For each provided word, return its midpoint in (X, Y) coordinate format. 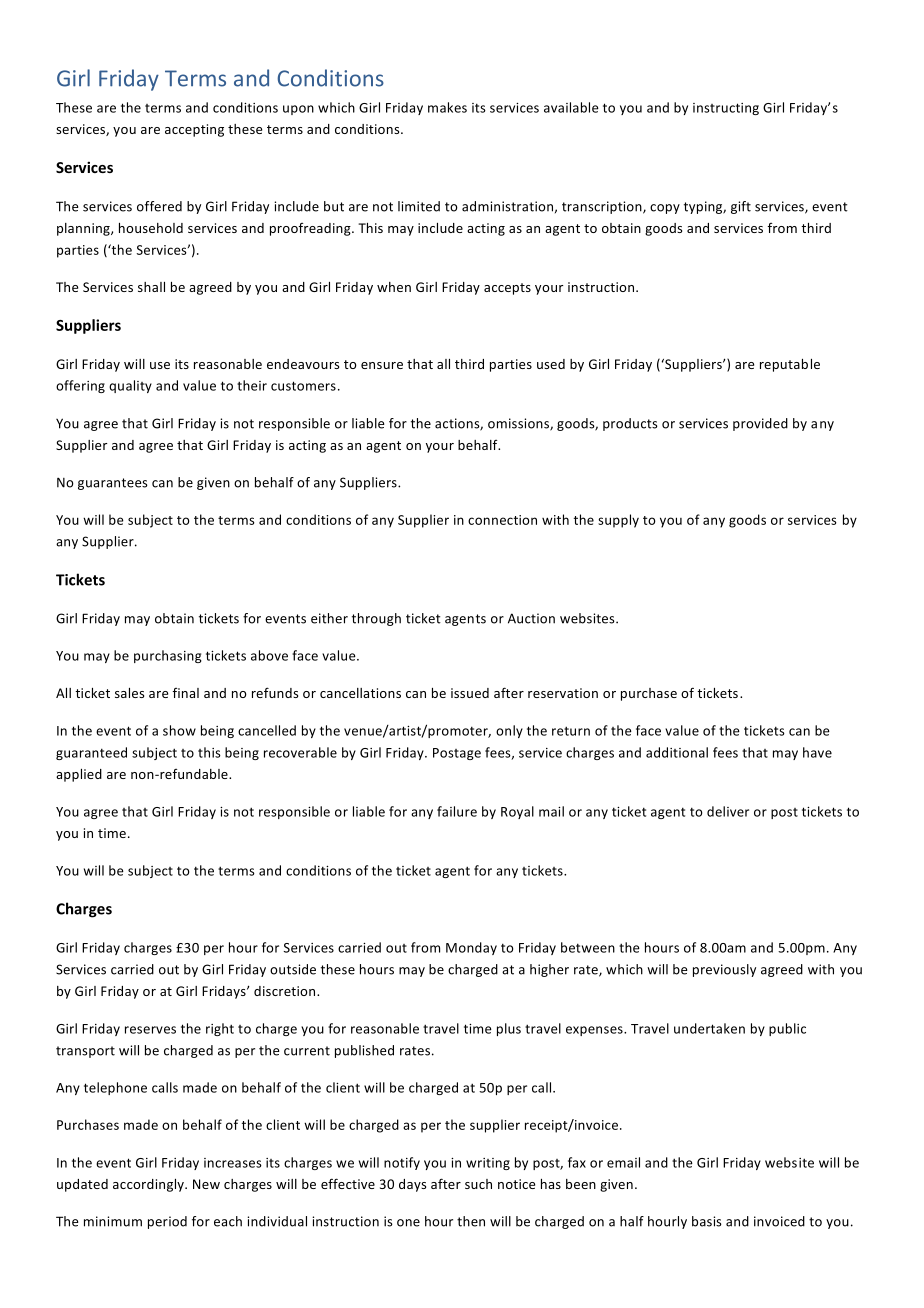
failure (457, 811)
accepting (194, 130)
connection (502, 520)
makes (447, 107)
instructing (726, 109)
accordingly (149, 1185)
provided (760, 424)
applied (79, 775)
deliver (728, 811)
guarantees (113, 484)
